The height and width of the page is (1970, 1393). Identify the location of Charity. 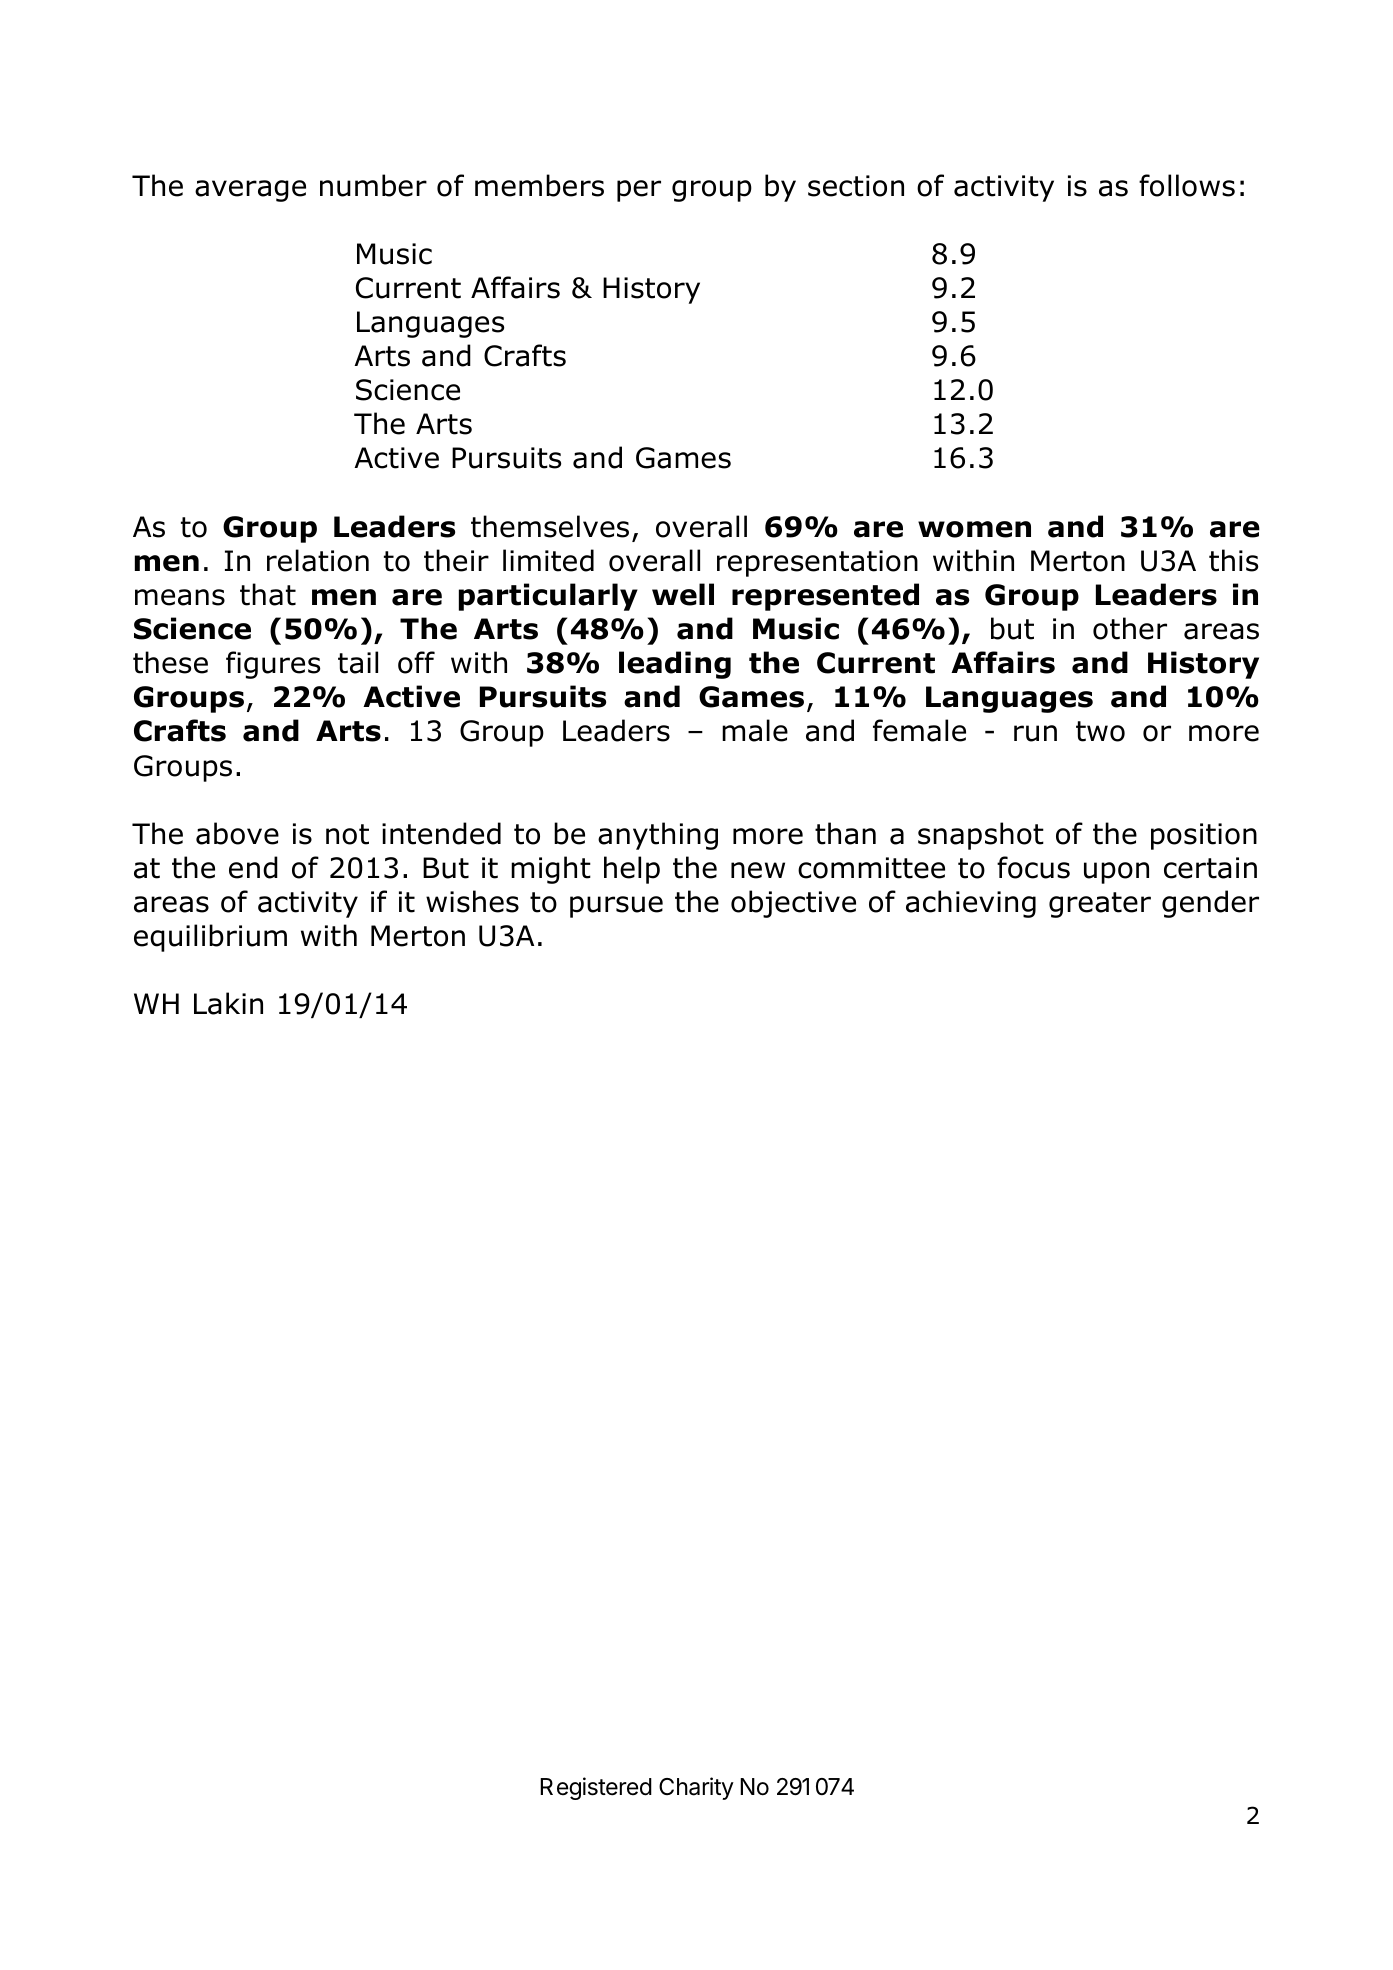
(696, 1788).
